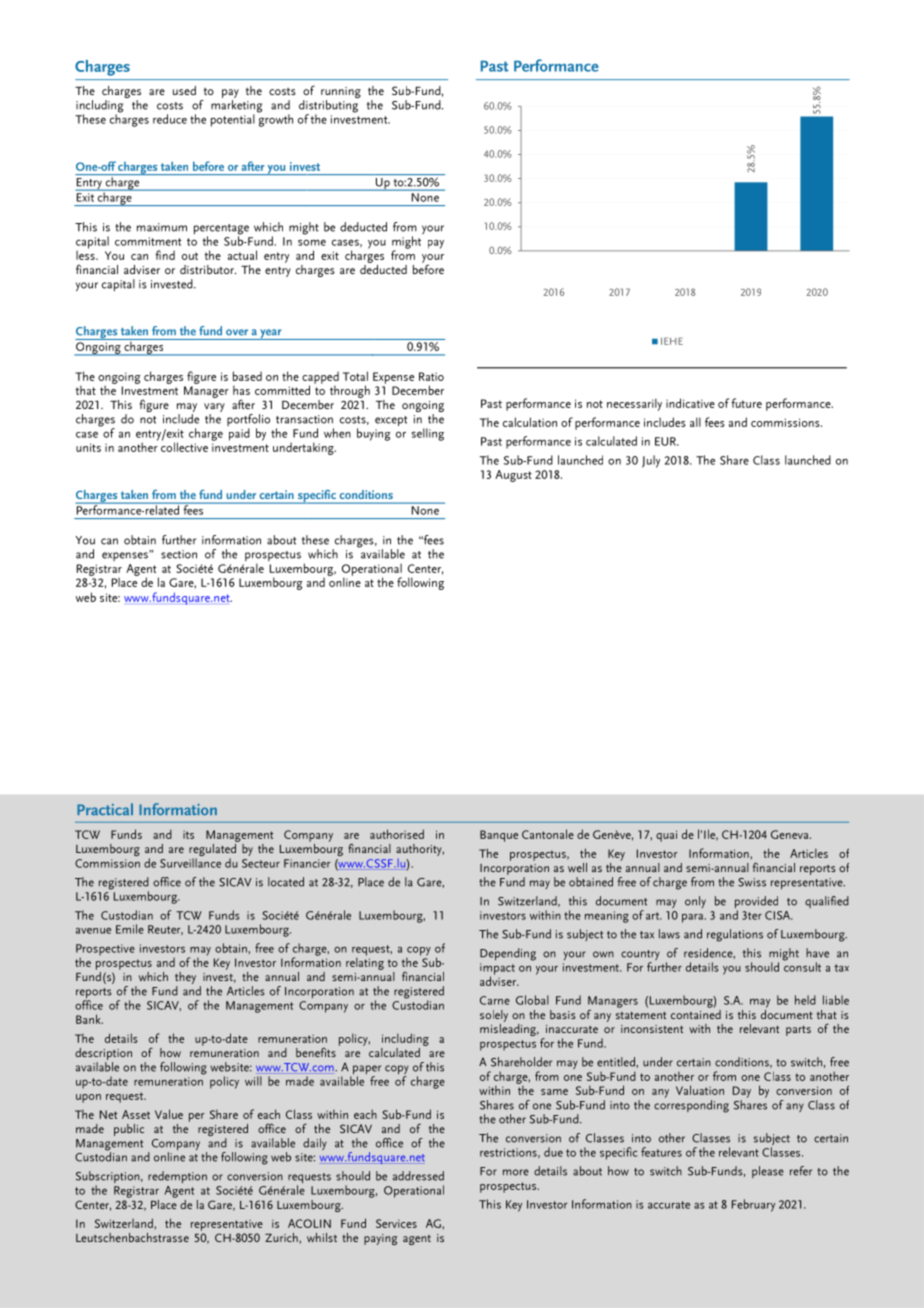 This image has width=924, height=1308. Describe the element at coordinates (753, 1205) in the image. I see `February` at that location.
